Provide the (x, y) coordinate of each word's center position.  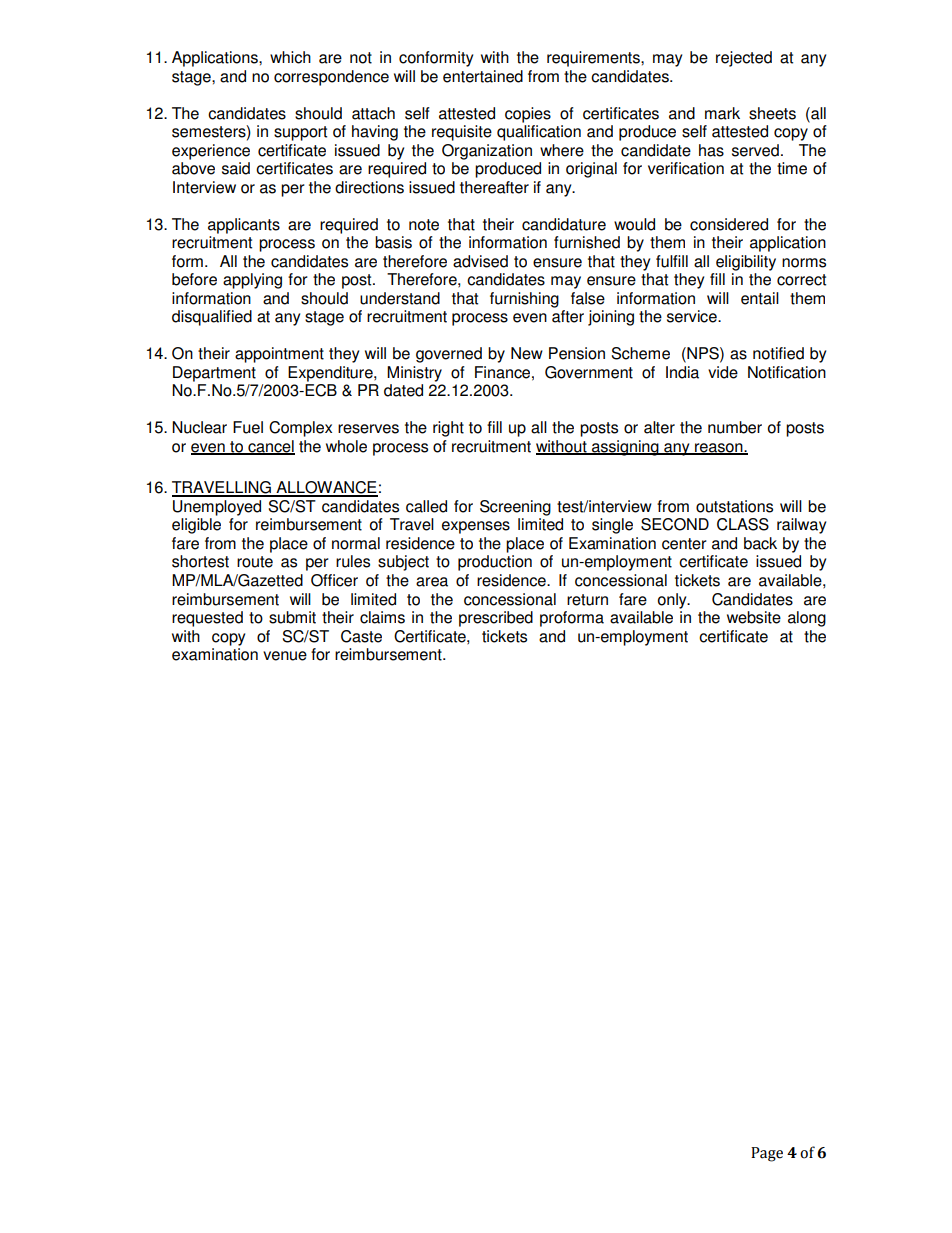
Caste (361, 636)
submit (292, 617)
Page (767, 1154)
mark (722, 113)
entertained (483, 76)
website (754, 617)
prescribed (496, 619)
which (290, 57)
